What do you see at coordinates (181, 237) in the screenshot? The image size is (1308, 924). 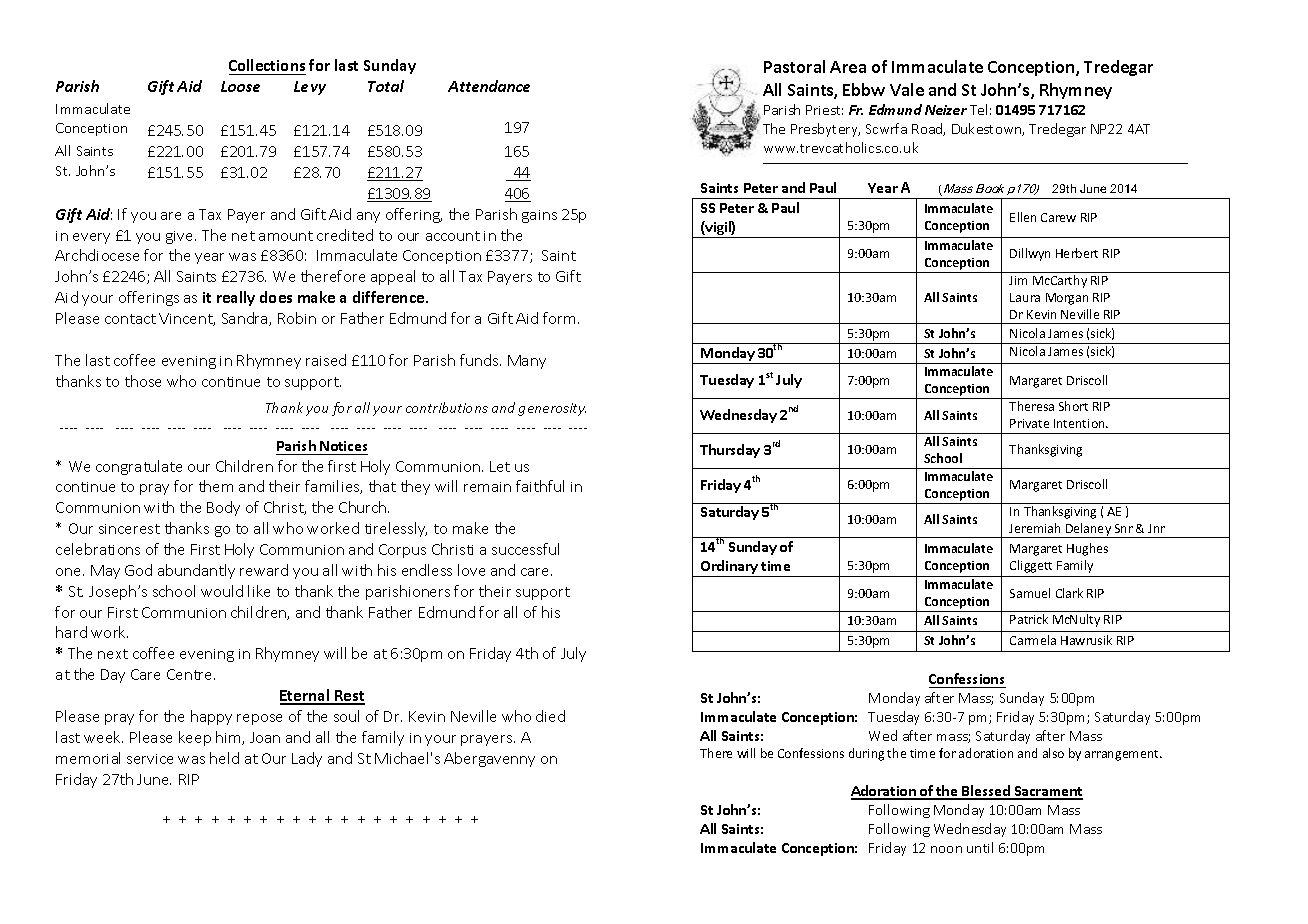 I see `give` at bounding box center [181, 237].
